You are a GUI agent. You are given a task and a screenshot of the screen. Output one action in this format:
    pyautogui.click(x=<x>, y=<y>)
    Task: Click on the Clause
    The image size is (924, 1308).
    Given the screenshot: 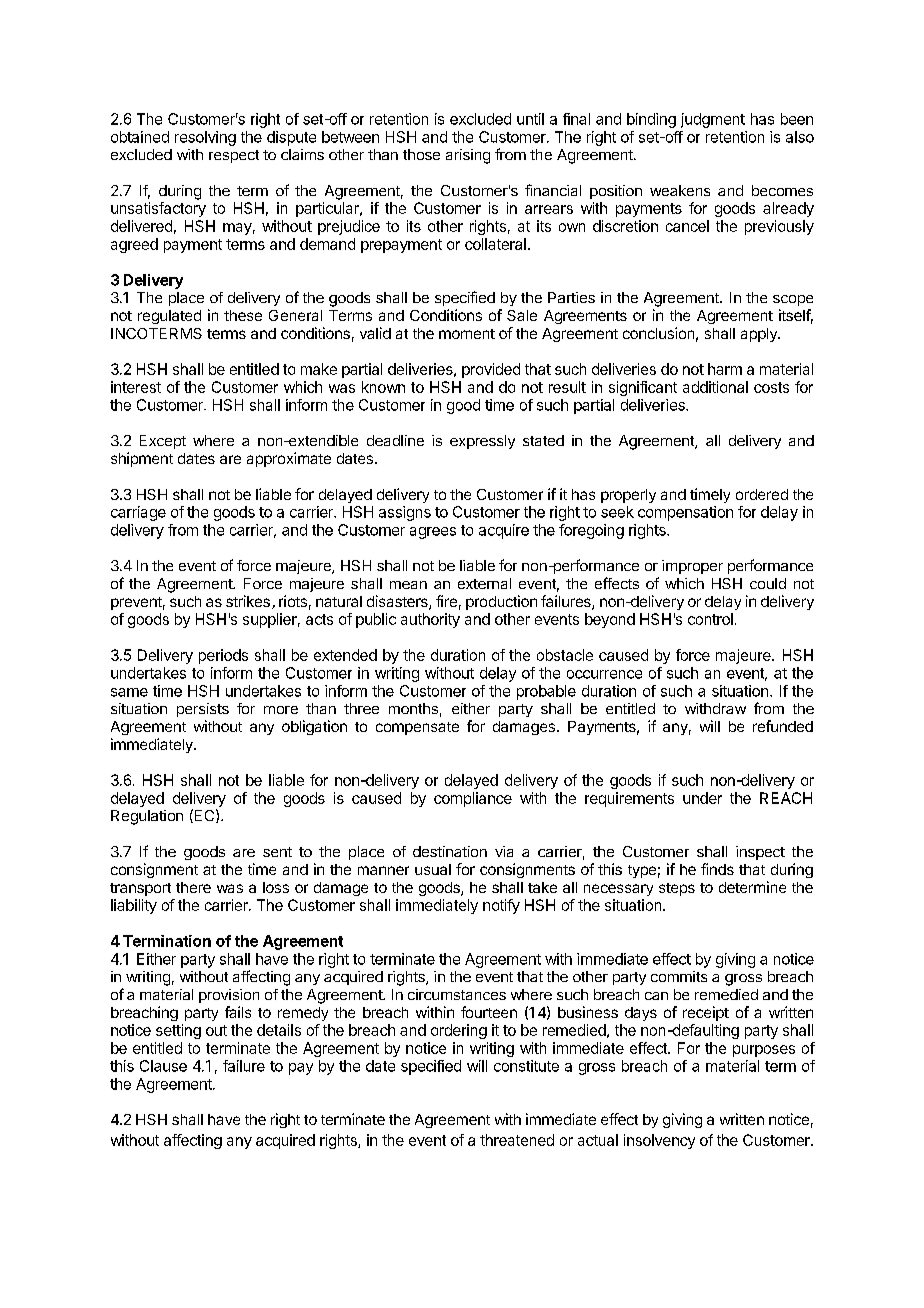 What is the action you would take?
    pyautogui.click(x=163, y=1066)
